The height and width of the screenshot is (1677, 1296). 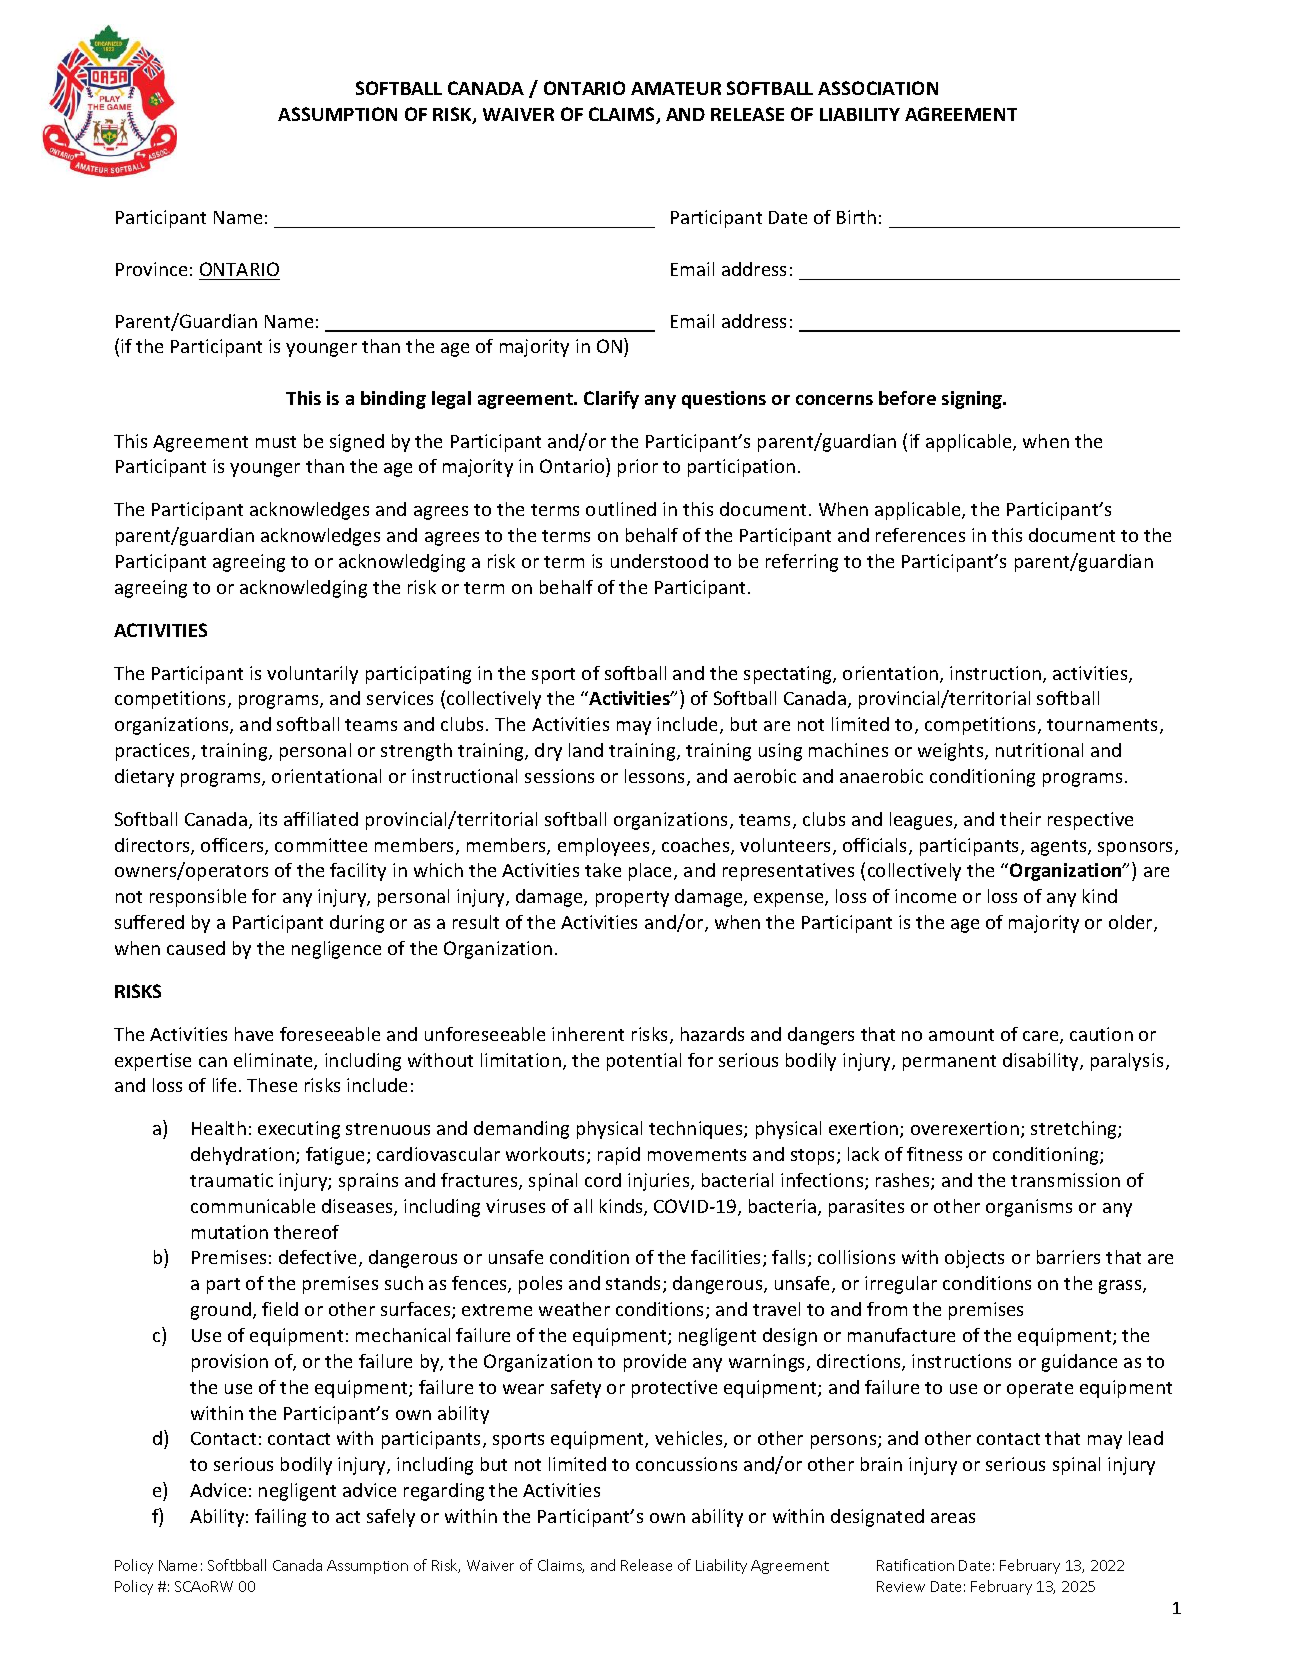 What do you see at coordinates (603, 847) in the screenshot?
I see `employees` at bounding box center [603, 847].
